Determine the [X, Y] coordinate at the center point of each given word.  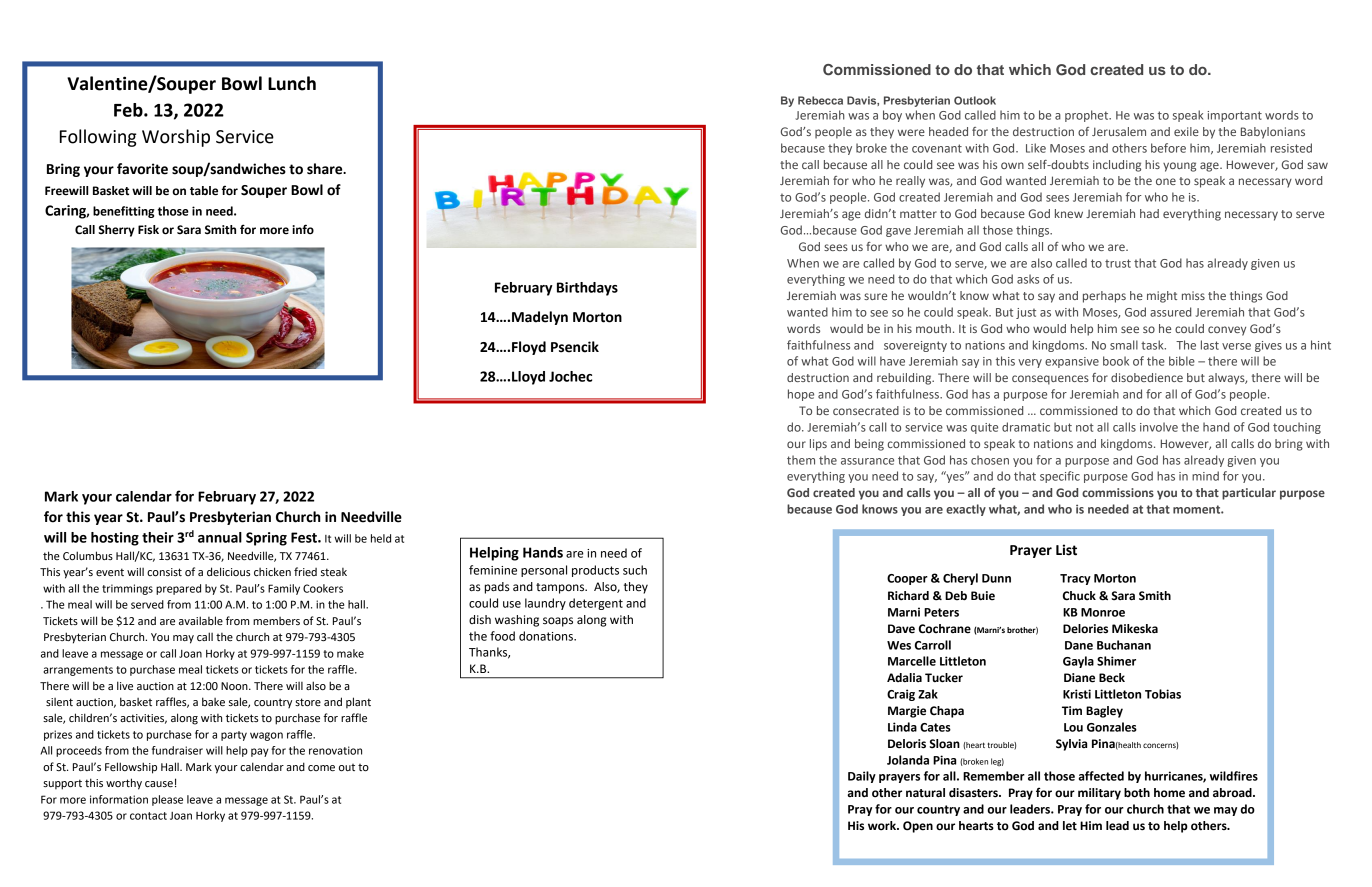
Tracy [1075, 579]
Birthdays [587, 289]
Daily [862, 777]
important [1234, 116]
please [167, 800]
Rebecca [820, 100]
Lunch [292, 83]
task [1153, 345]
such [635, 570]
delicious [228, 571]
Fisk [148, 230]
